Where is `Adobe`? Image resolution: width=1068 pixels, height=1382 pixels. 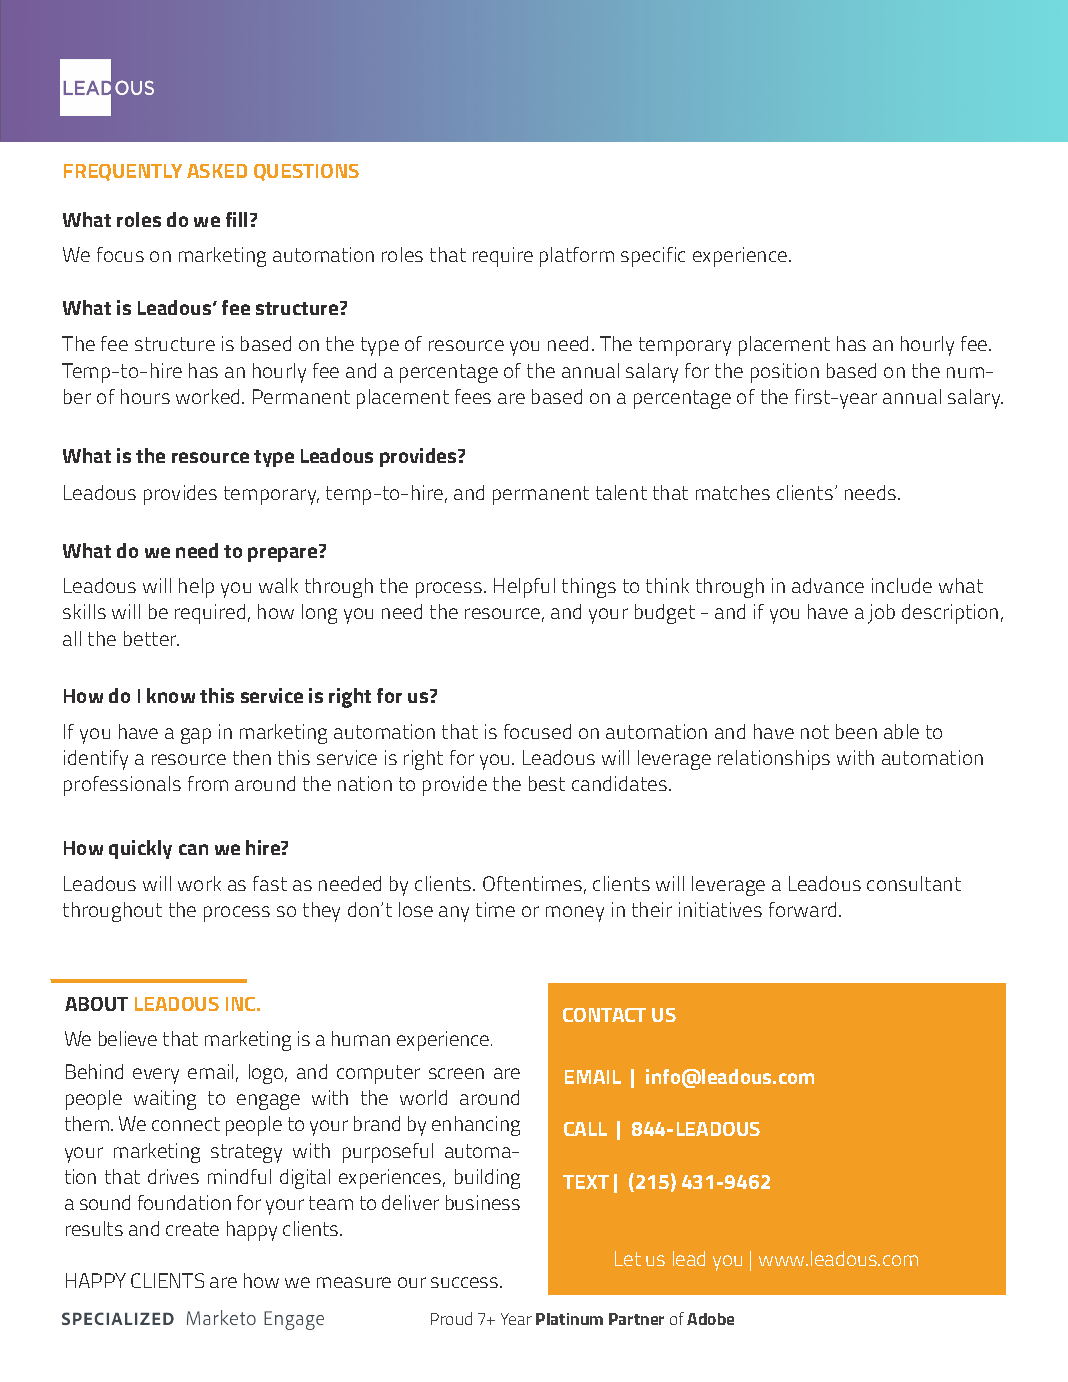 Adobe is located at coordinates (710, 1319).
